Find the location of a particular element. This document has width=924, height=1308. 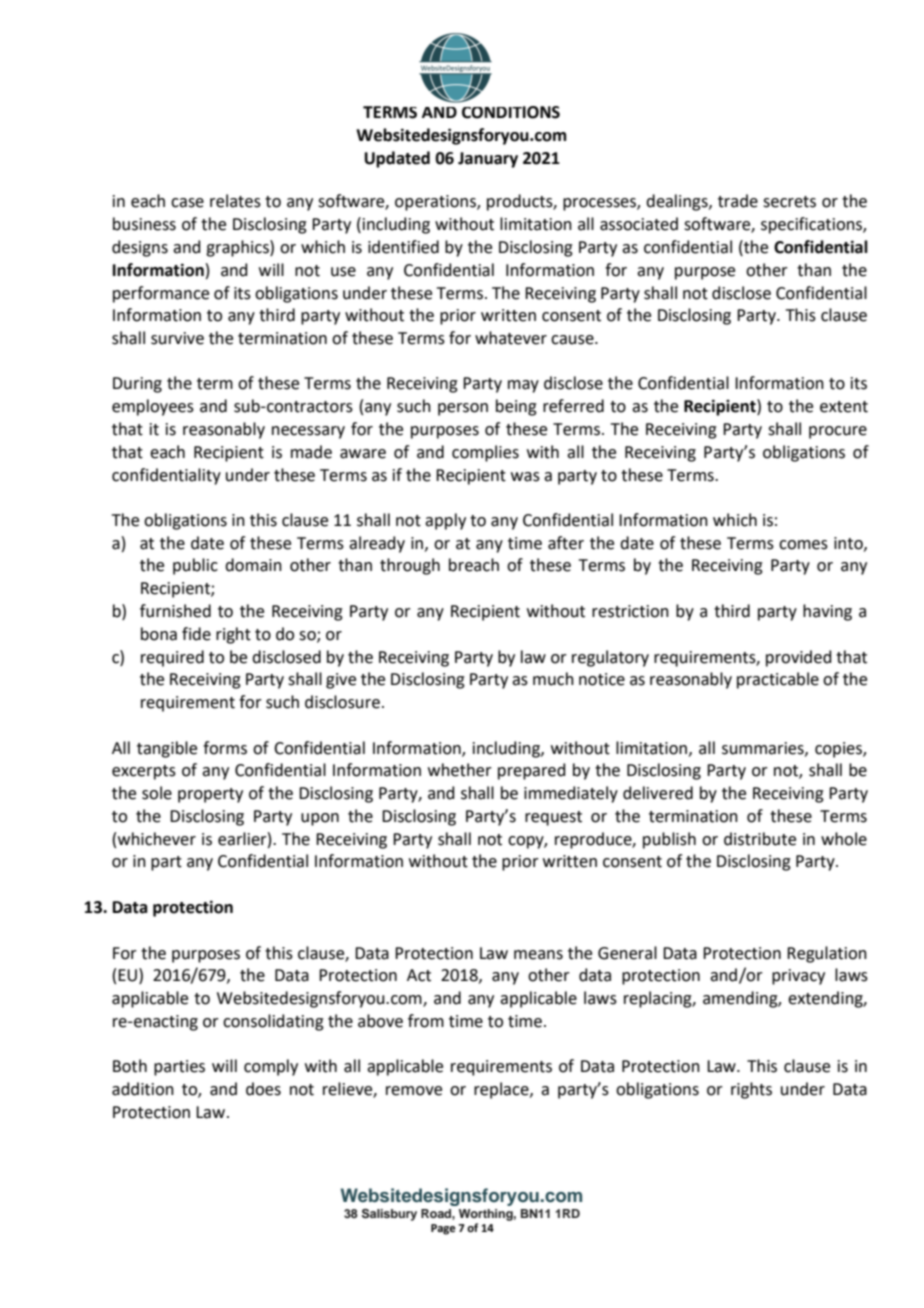

practicable is located at coordinates (778, 680).
